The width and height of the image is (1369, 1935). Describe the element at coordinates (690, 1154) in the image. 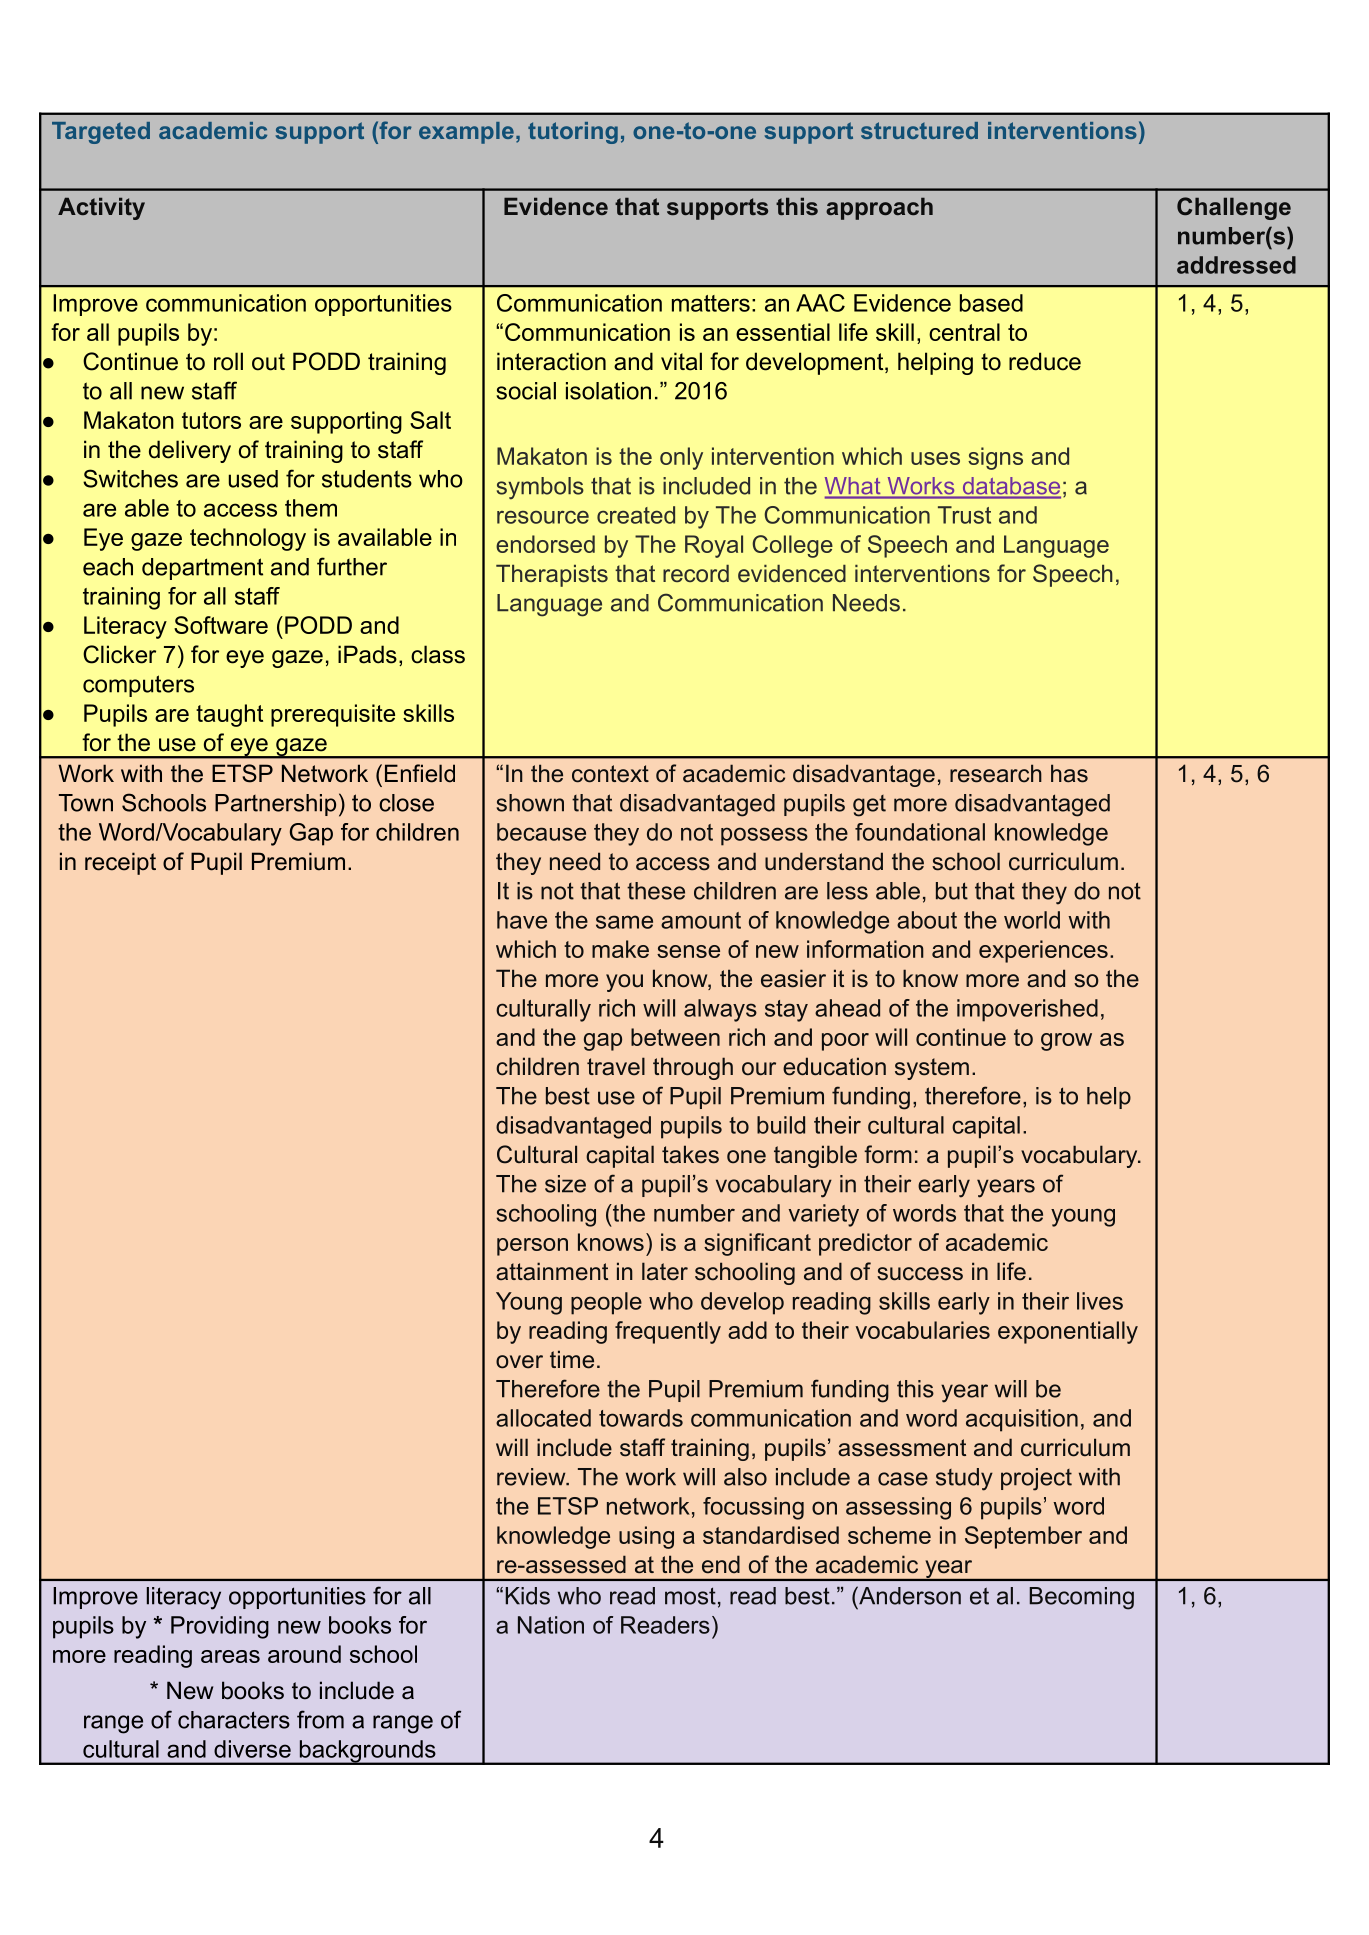

I see `takes` at that location.
